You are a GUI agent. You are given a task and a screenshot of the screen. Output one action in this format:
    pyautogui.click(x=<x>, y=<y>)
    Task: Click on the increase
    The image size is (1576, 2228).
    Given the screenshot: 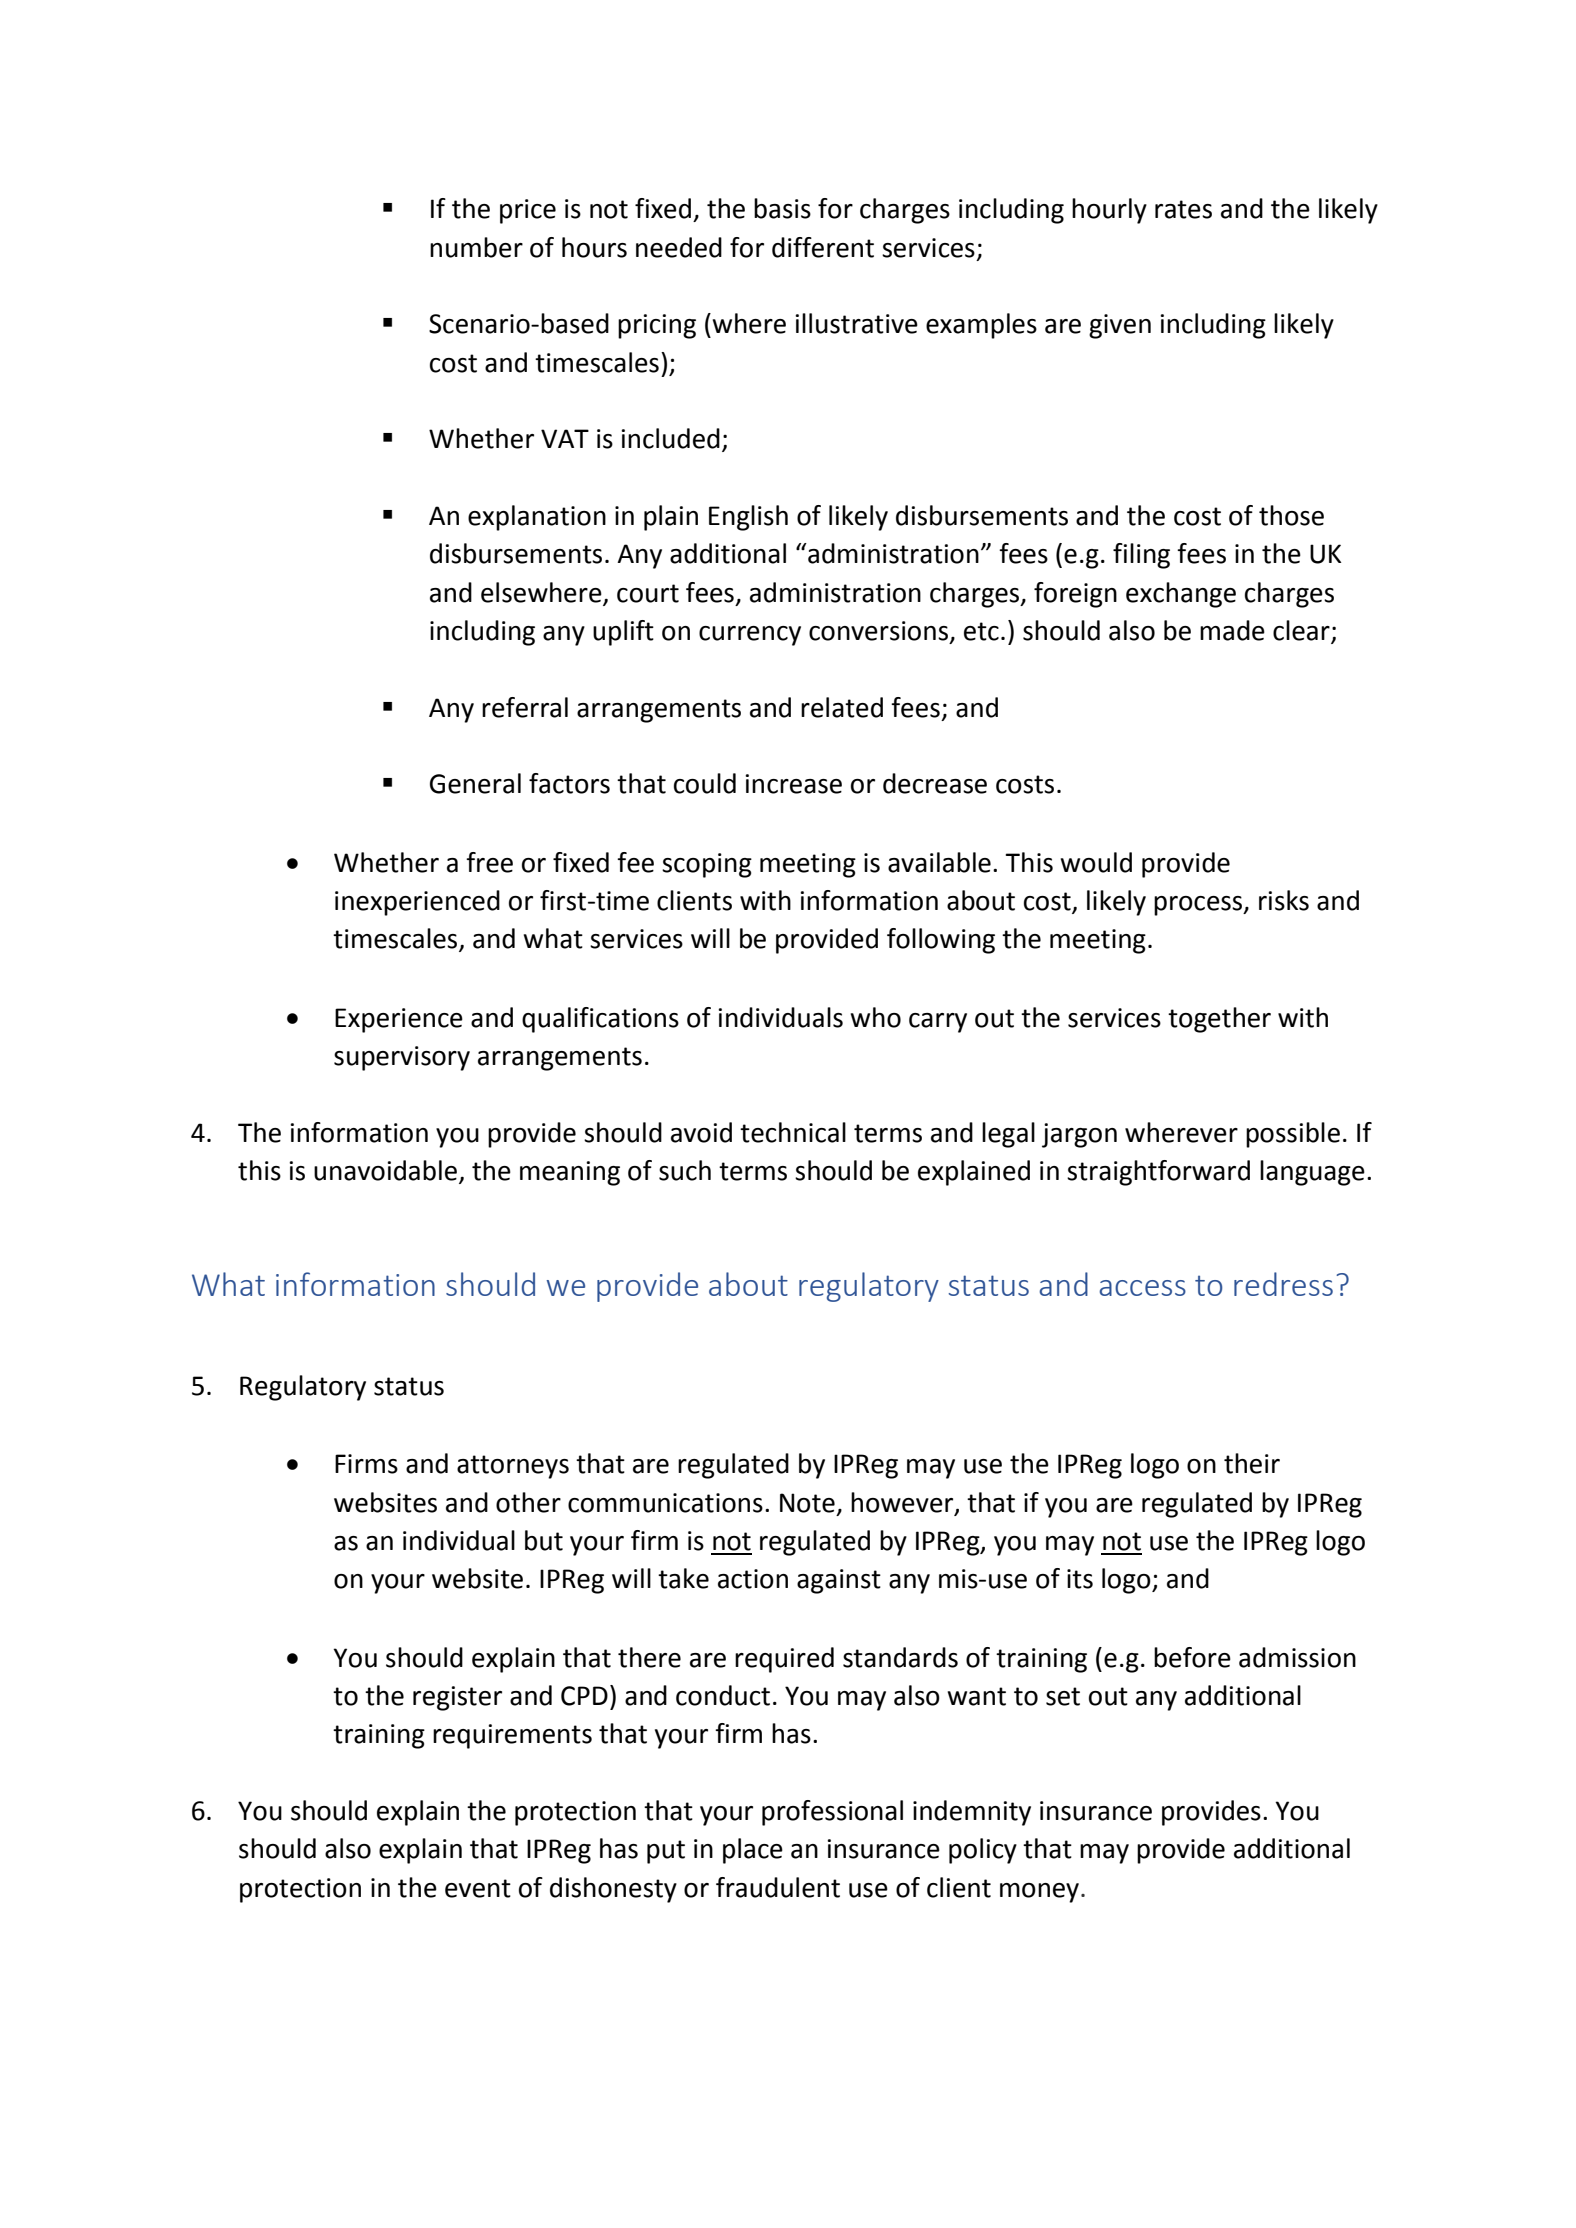 What is the action you would take?
    pyautogui.click(x=793, y=784)
